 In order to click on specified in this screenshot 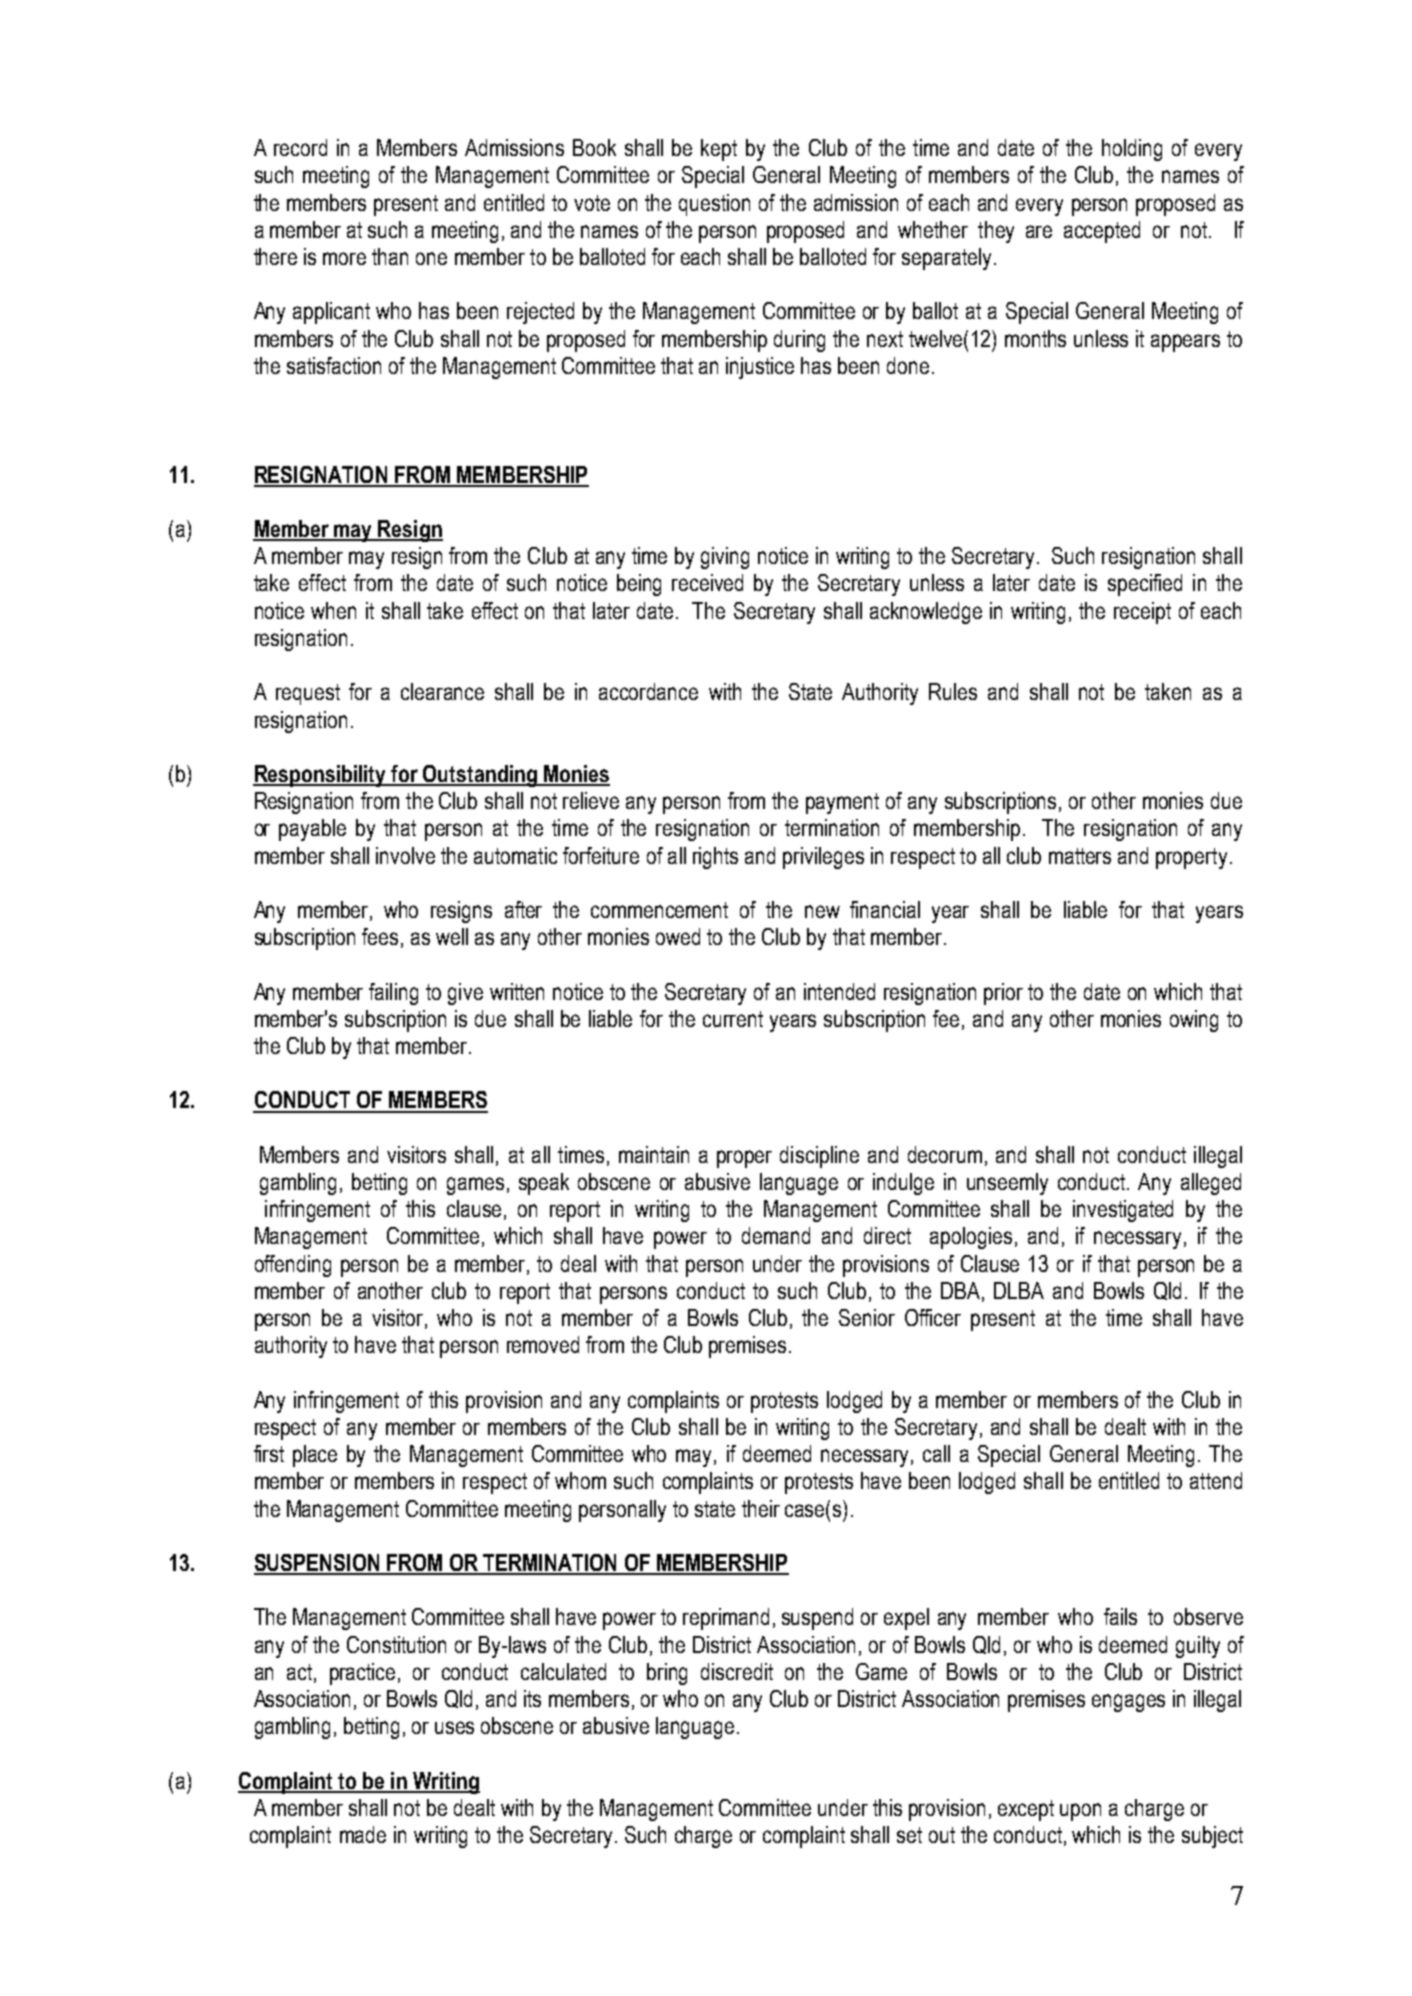, I will do `click(1145, 585)`.
